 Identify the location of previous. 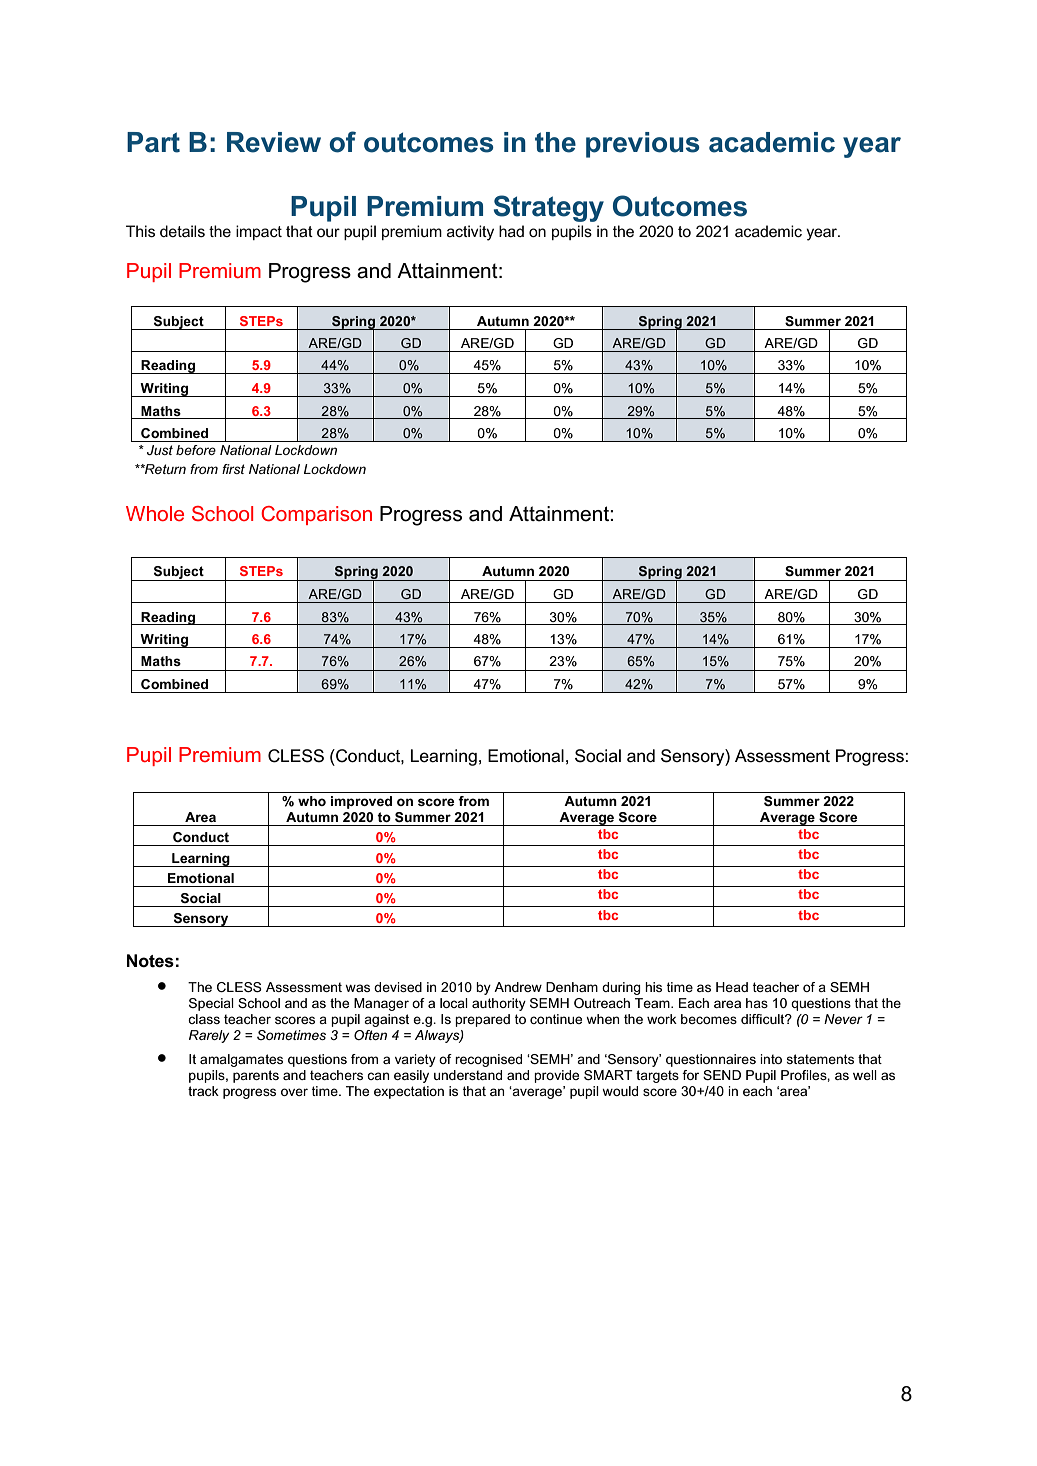
(643, 145).
